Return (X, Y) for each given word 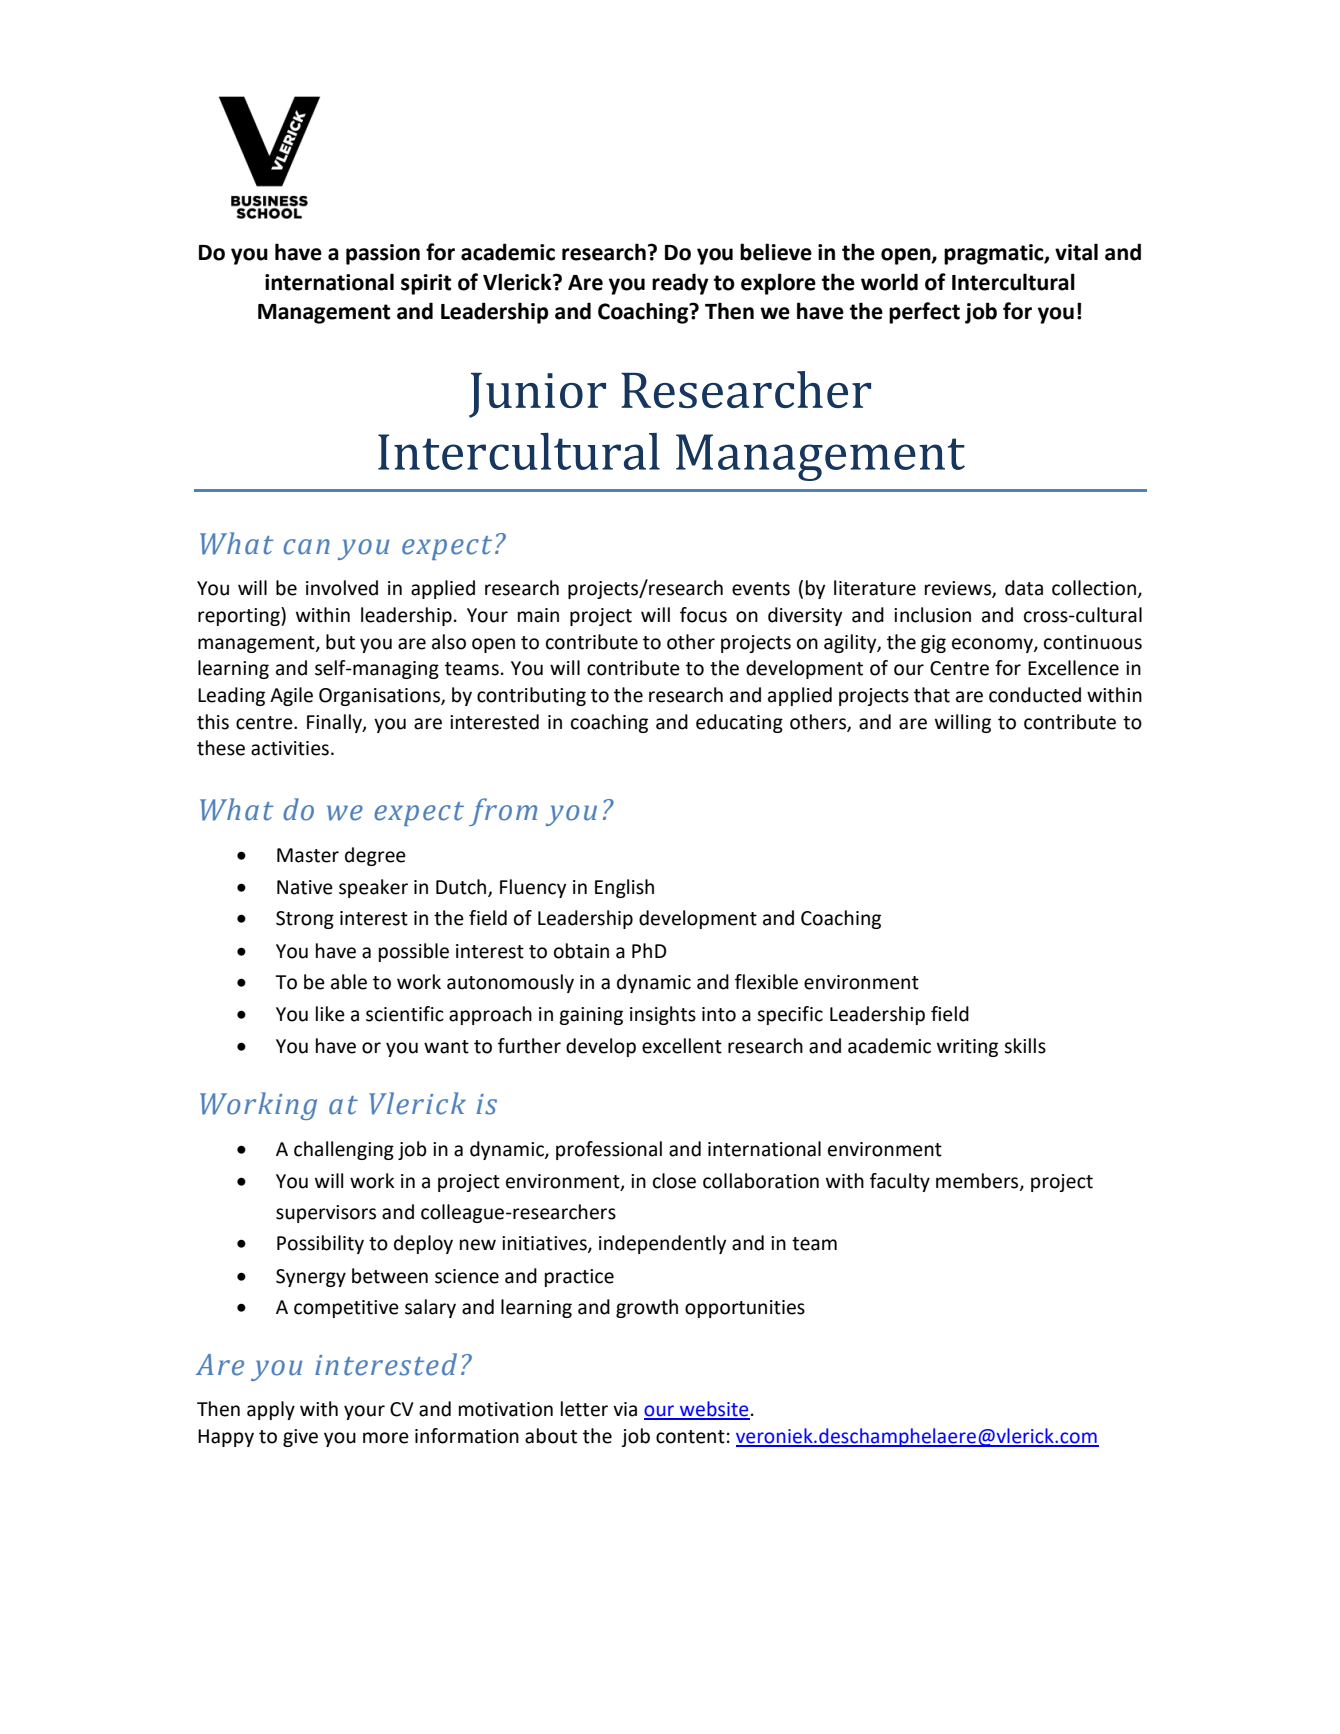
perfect (924, 313)
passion (383, 254)
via (625, 1409)
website (714, 1410)
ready (680, 284)
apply (271, 1410)
